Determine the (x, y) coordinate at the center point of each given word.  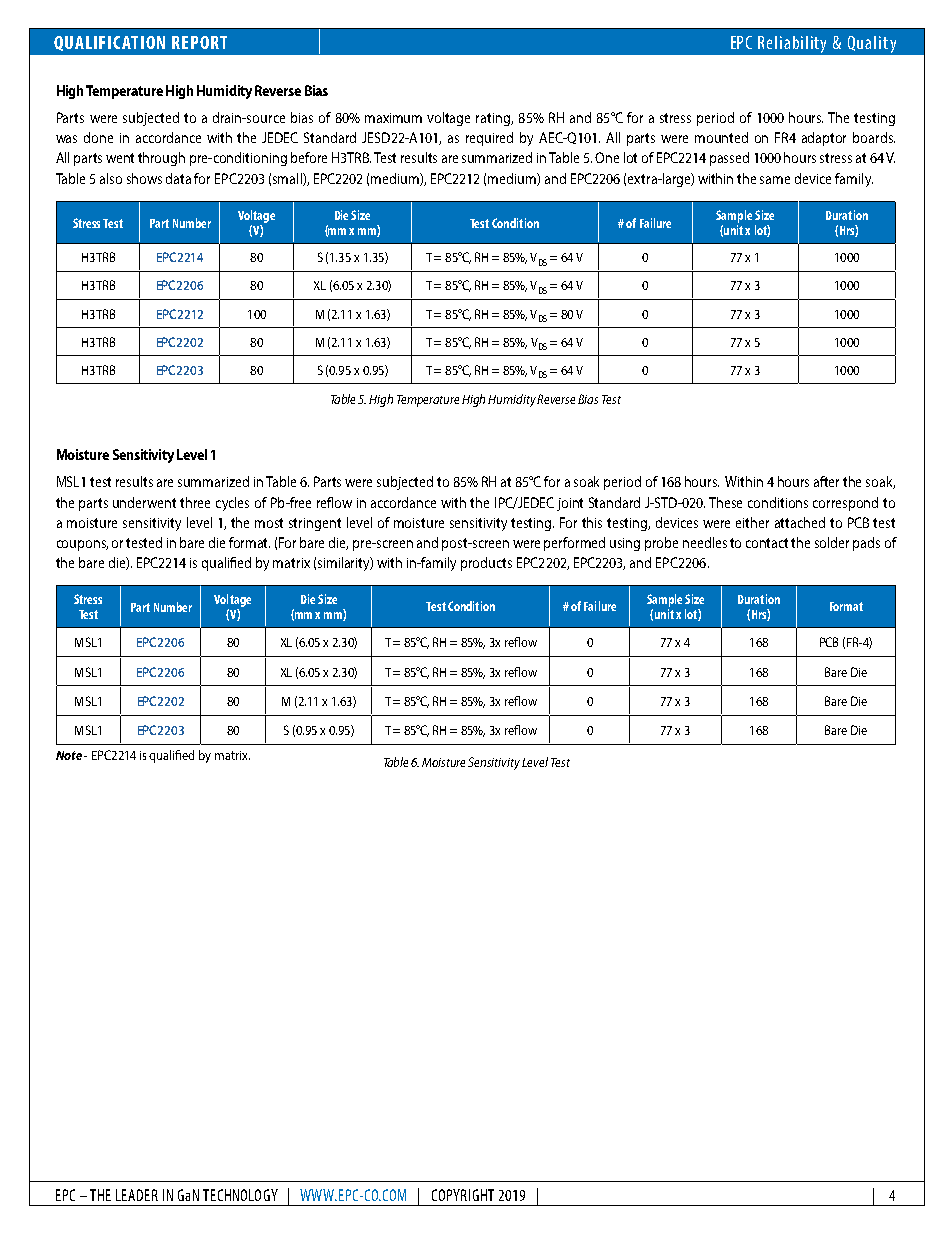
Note (69, 755)
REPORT (199, 42)
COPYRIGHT (463, 1195)
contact (769, 543)
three (195, 502)
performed (574, 544)
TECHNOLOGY (240, 1195)
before (309, 157)
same (775, 180)
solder (832, 542)
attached (800, 522)
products (486, 564)
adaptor (824, 139)
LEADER (137, 1195)
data (178, 178)
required (489, 139)
